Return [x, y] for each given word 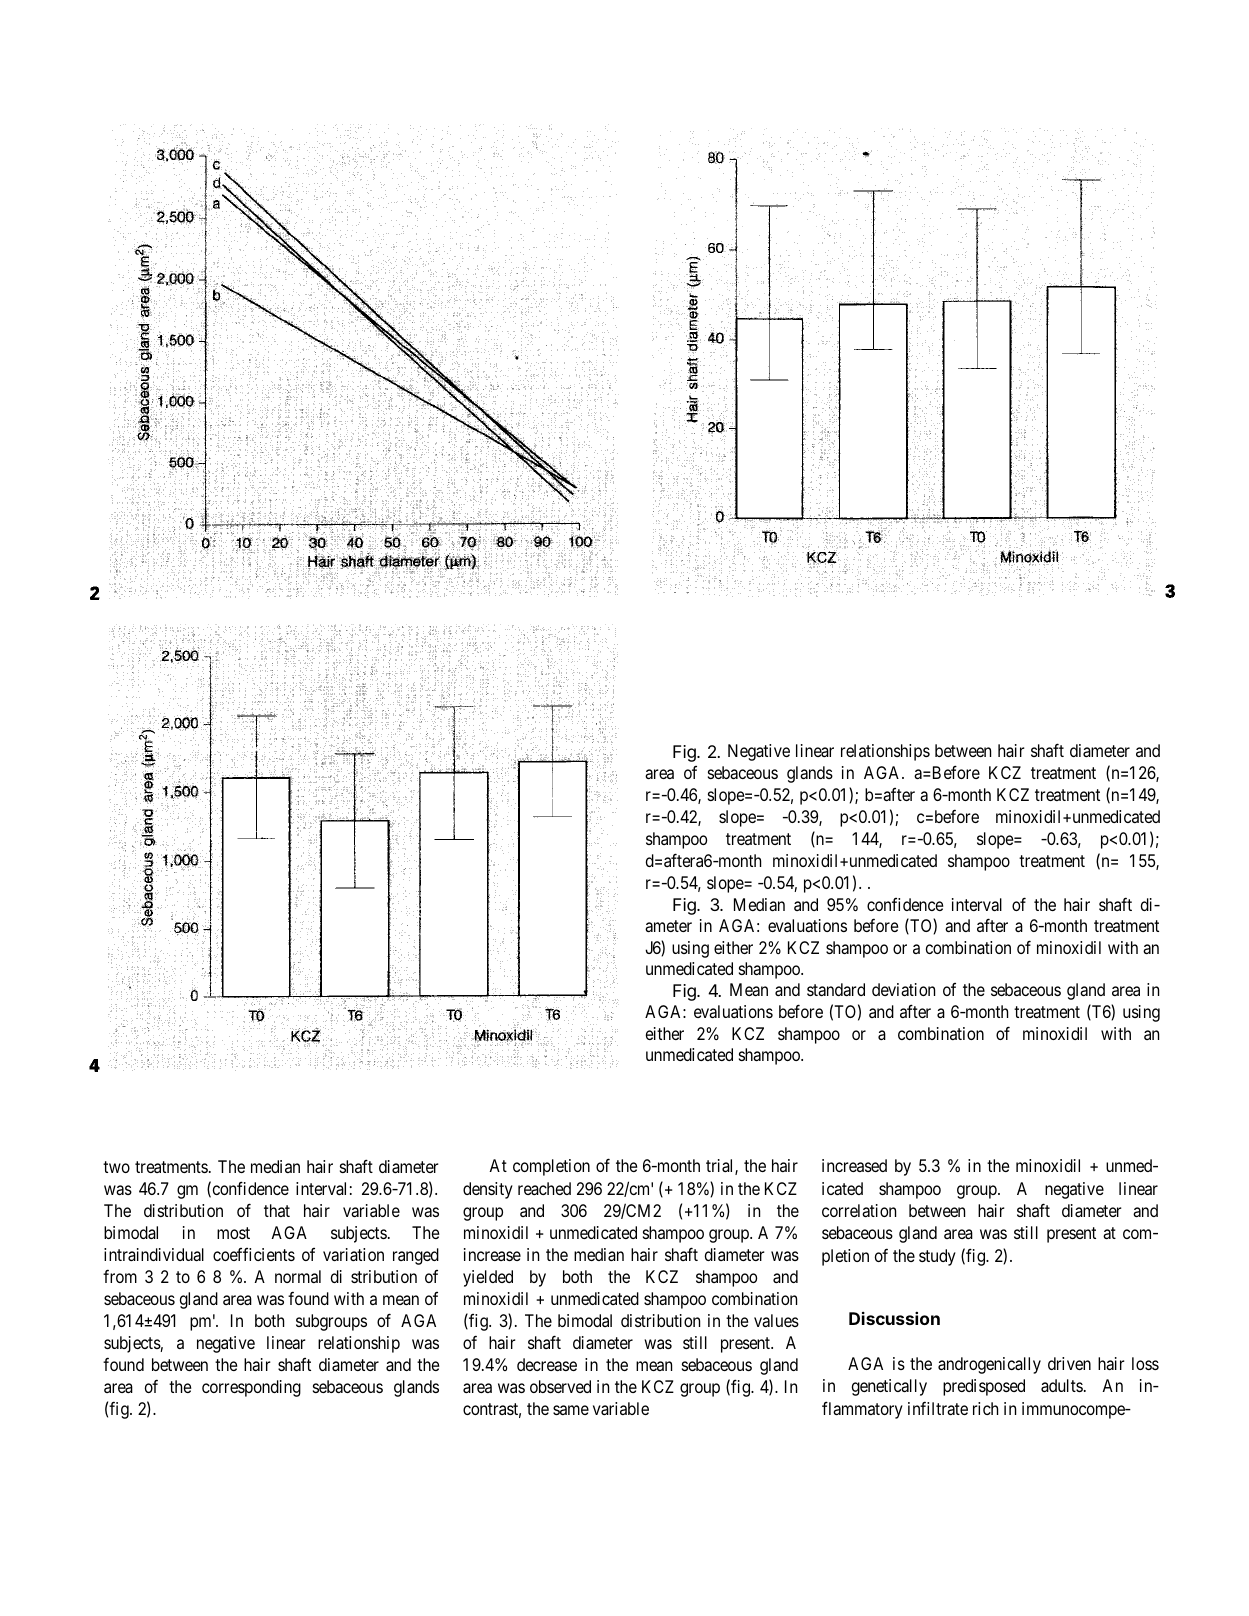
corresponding [251, 1388]
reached [544, 1188]
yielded [488, 1278]
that [277, 1210]
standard [836, 989]
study [937, 1257]
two [116, 1167]
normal [298, 1276]
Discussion [894, 1318]
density [488, 1190]
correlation [859, 1210]
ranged [416, 1256]
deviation [903, 989]
